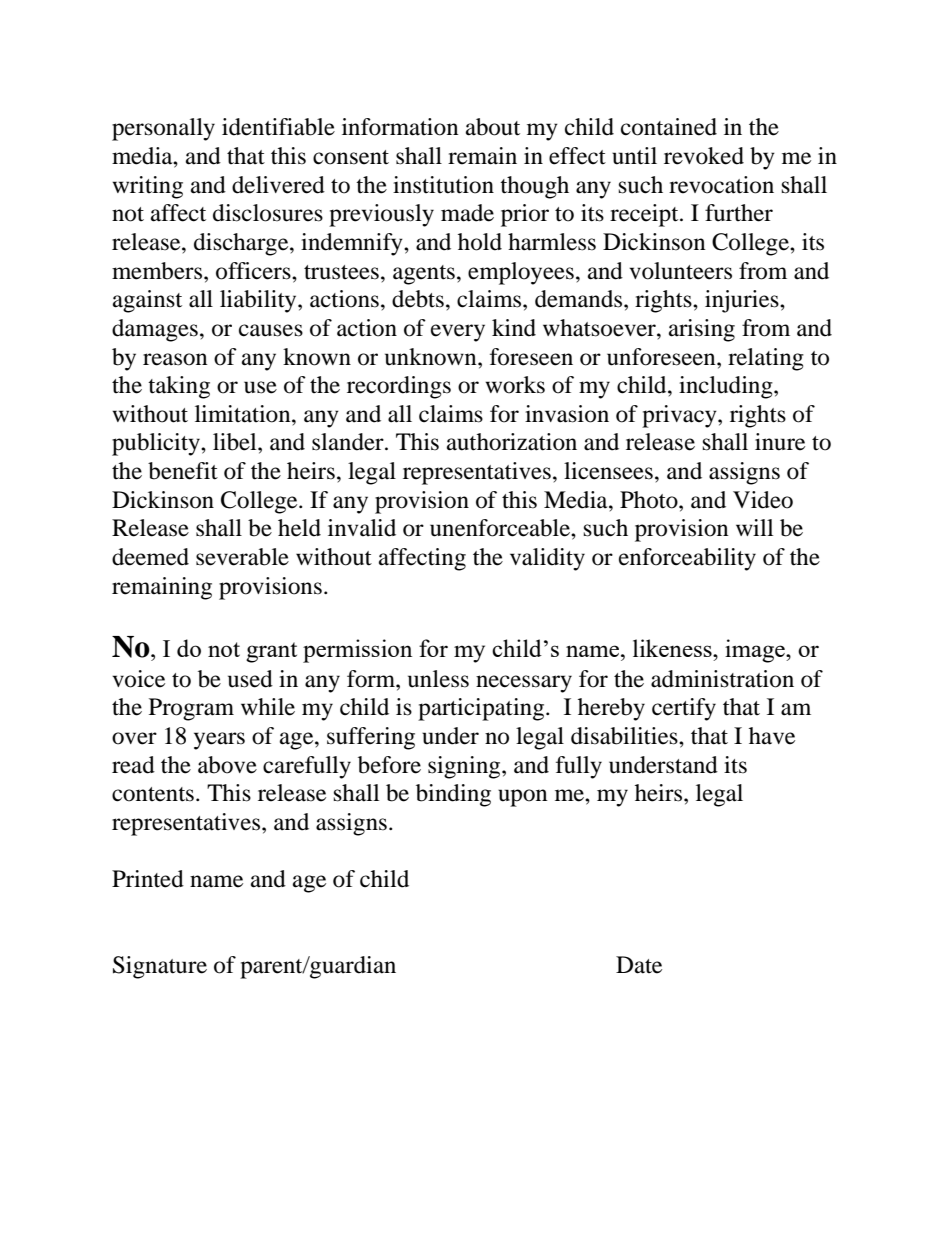 The width and height of the screenshot is (952, 1233). I want to click on revoked, so click(704, 156).
